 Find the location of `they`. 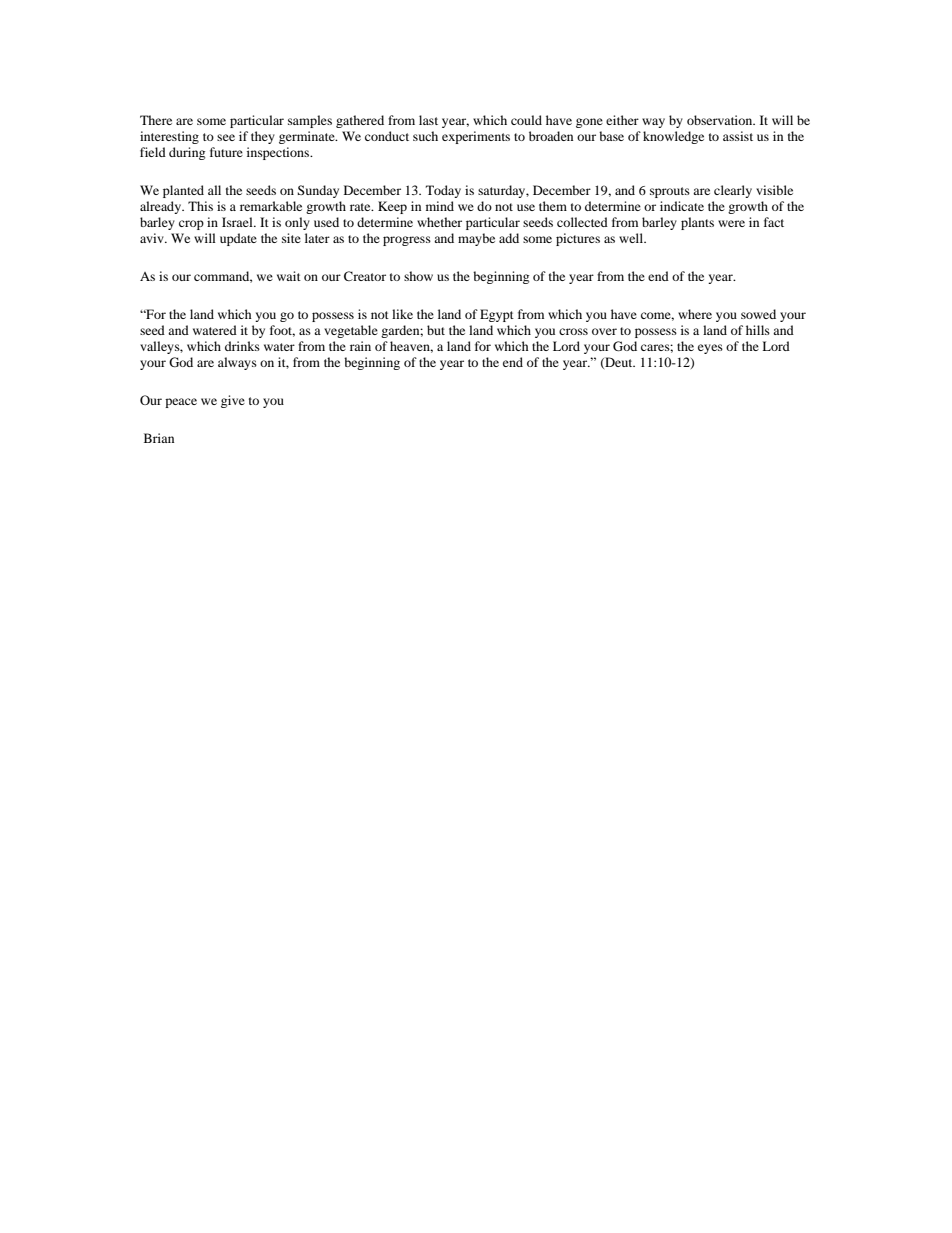

they is located at coordinates (263, 137).
